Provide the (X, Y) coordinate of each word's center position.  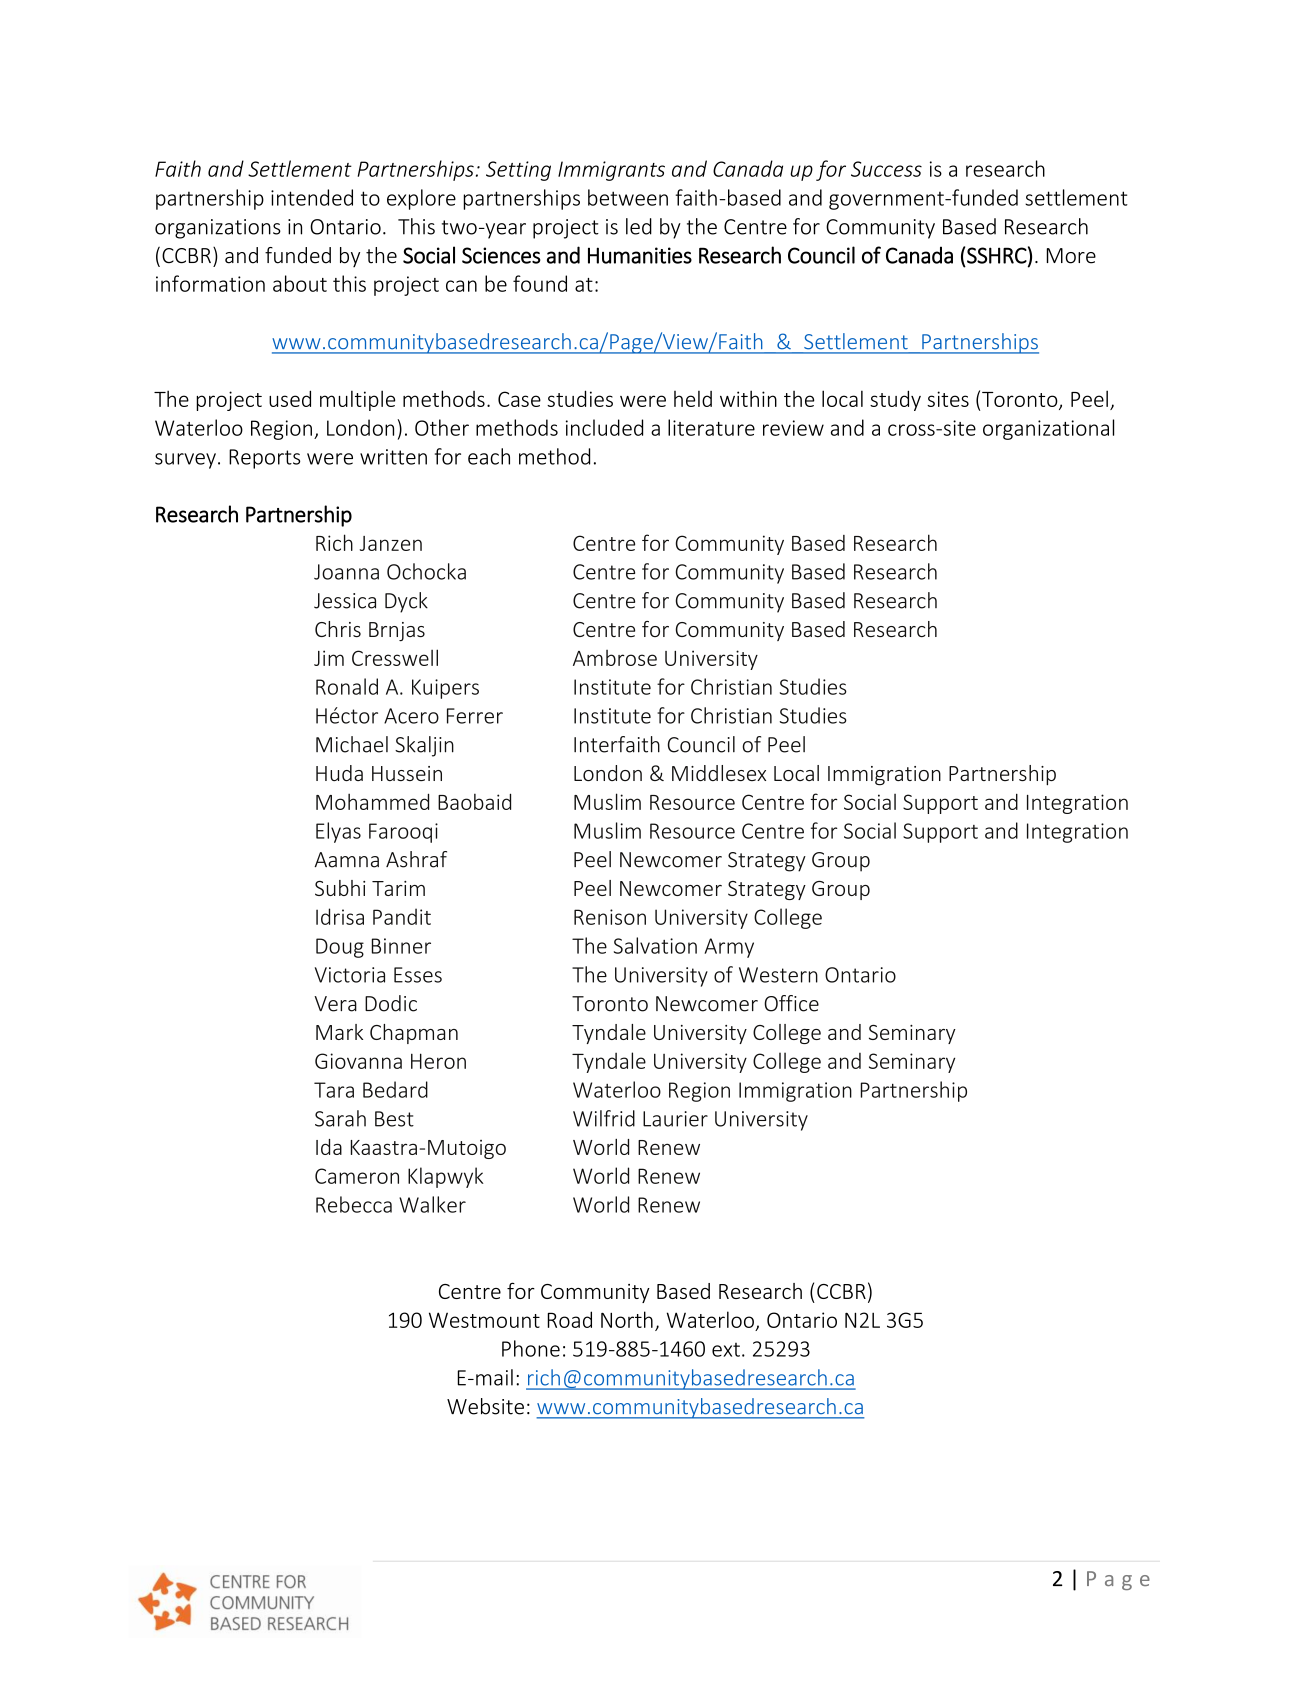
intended (312, 197)
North (627, 1319)
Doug (340, 948)
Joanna (346, 572)
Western (778, 975)
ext (726, 1350)
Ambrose (615, 658)
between (628, 197)
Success (886, 169)
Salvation (655, 945)
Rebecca (354, 1204)
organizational (1048, 429)
